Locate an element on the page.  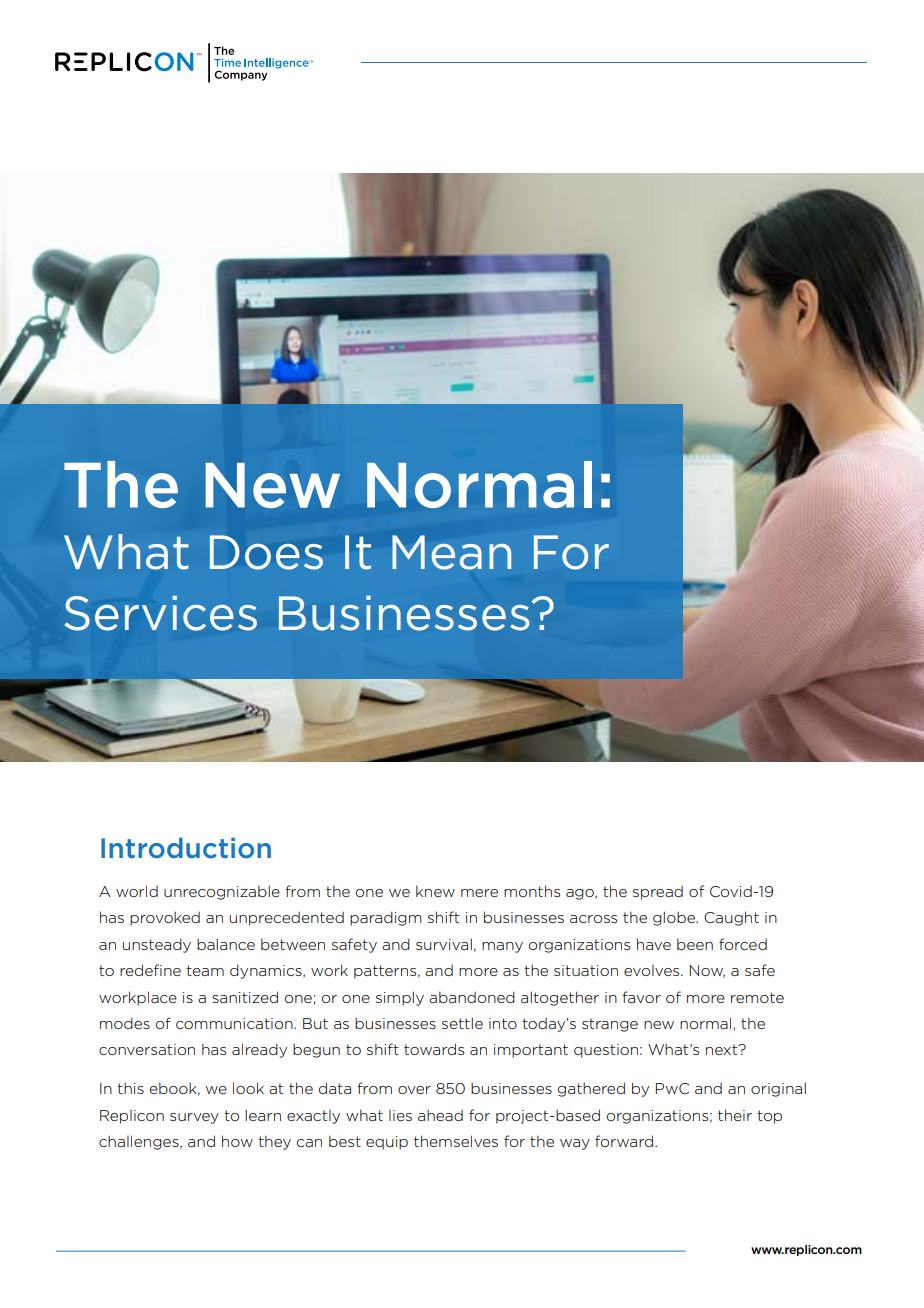
Introduction is located at coordinates (186, 847).
